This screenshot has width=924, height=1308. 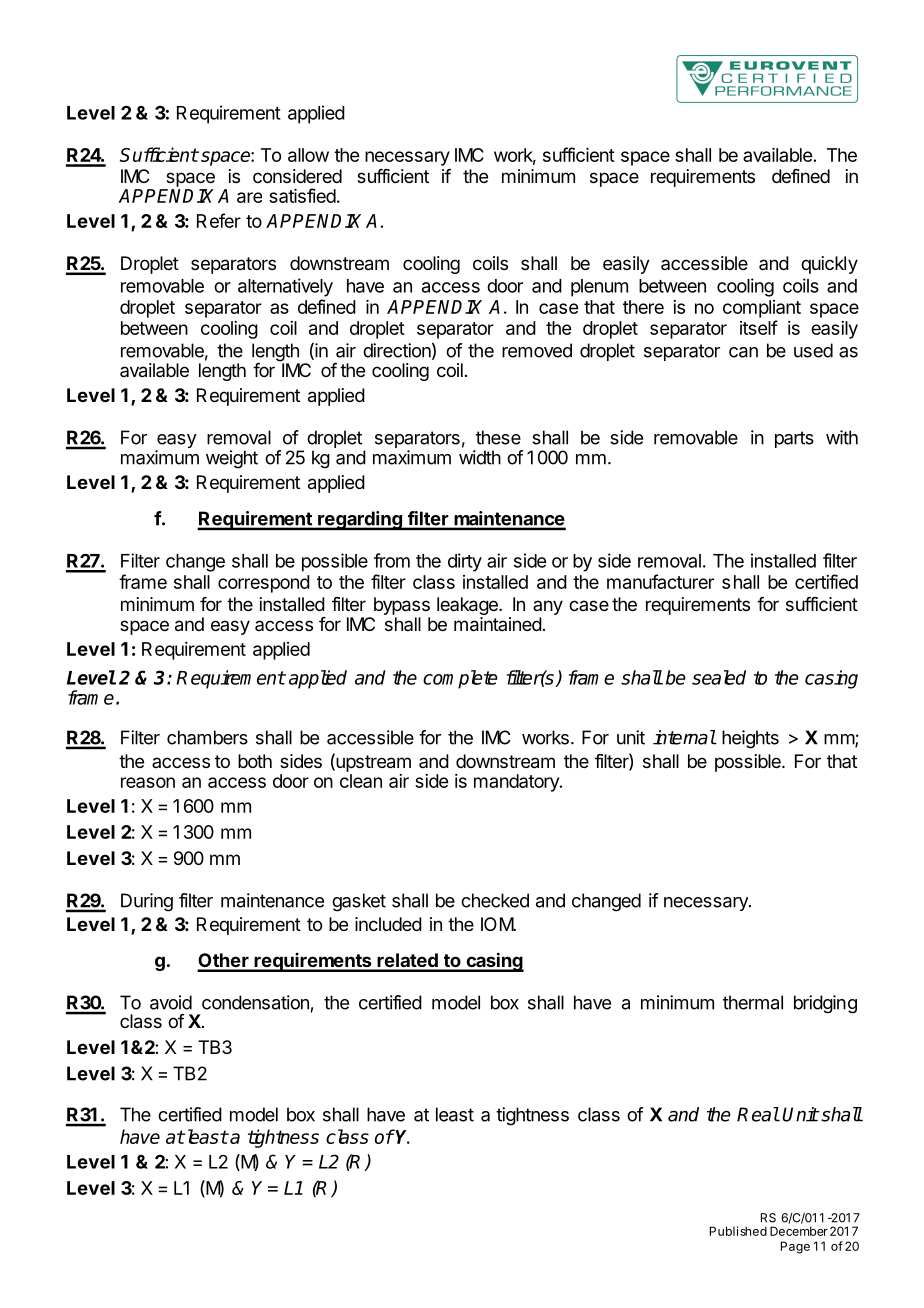 I want to click on complete, so click(x=460, y=679).
